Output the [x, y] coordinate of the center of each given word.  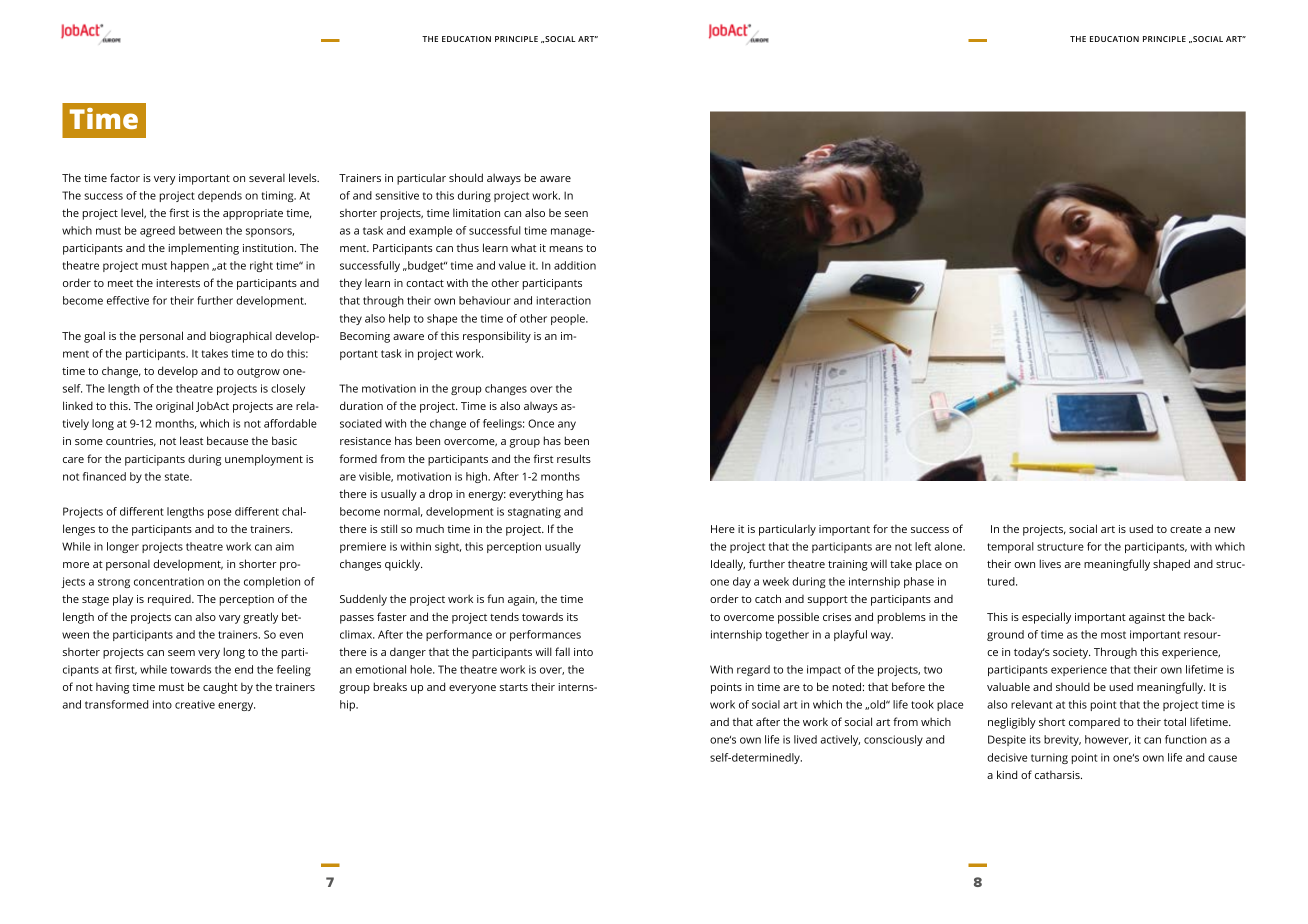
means [566, 249]
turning [1049, 758]
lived [805, 739]
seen [576, 214]
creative [195, 704]
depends [220, 196]
